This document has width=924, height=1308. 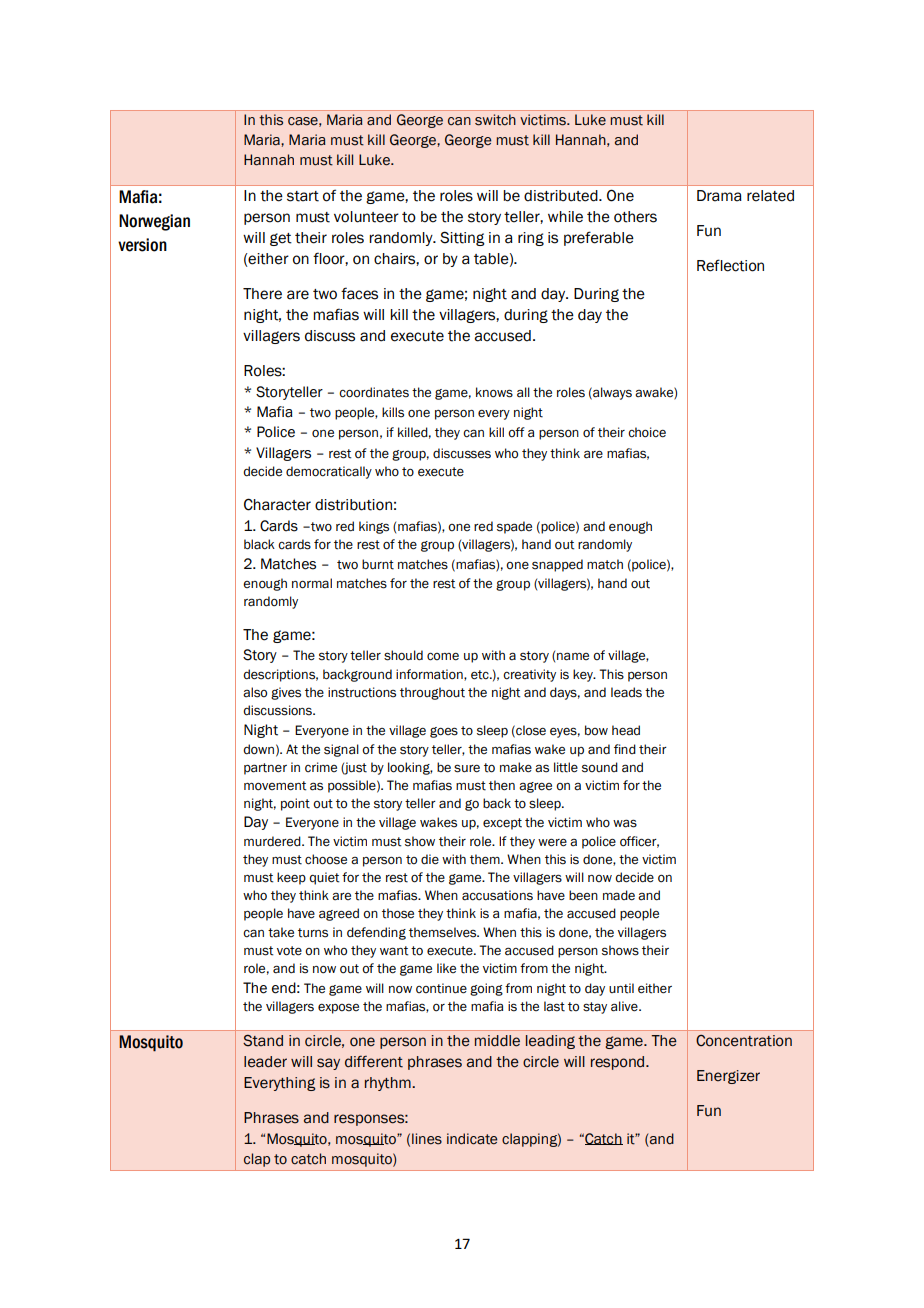 What do you see at coordinates (719, 196) in the document?
I see `Drama` at bounding box center [719, 196].
